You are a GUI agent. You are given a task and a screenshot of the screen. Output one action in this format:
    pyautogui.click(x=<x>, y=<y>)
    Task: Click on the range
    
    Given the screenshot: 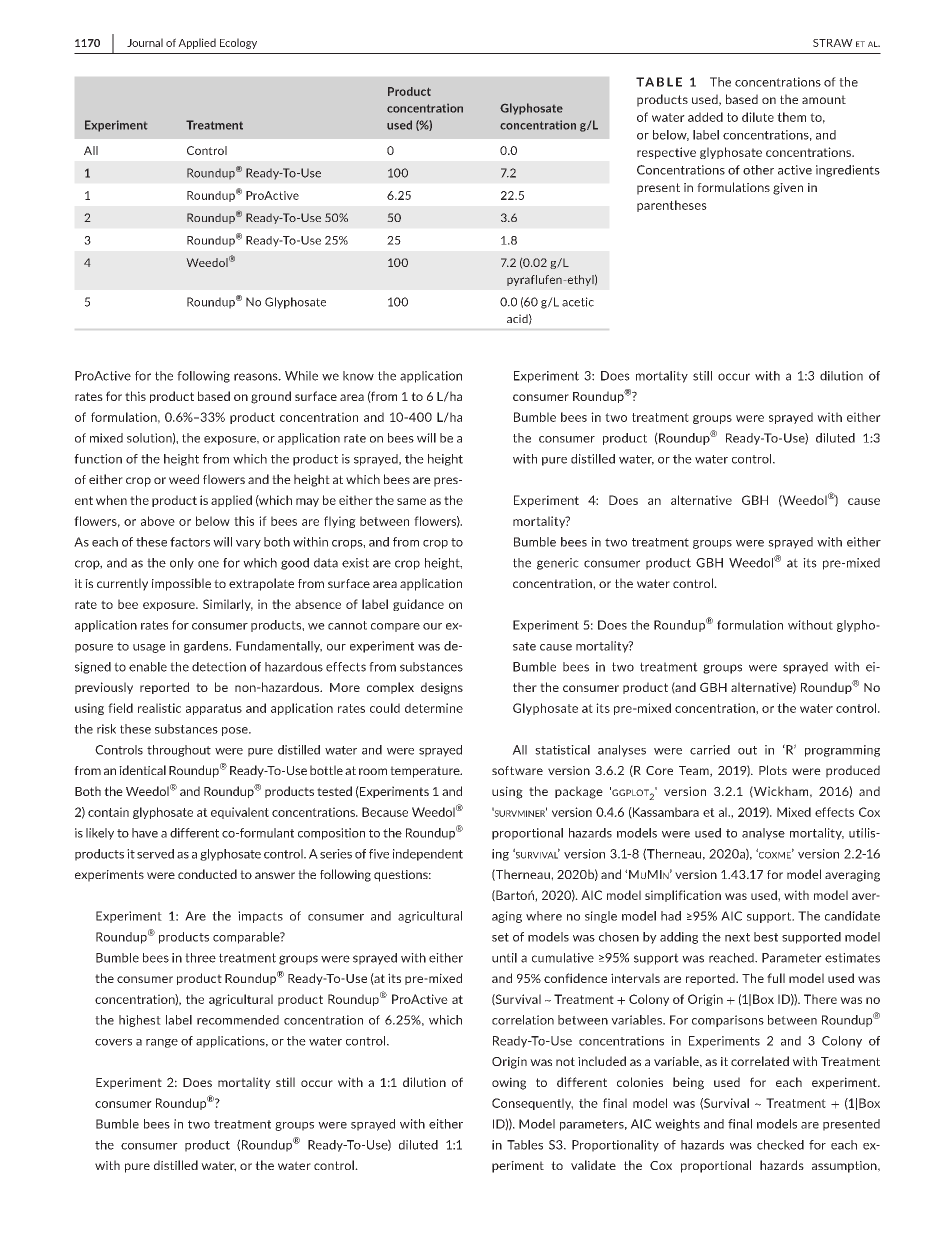 What is the action you would take?
    pyautogui.click(x=162, y=1043)
